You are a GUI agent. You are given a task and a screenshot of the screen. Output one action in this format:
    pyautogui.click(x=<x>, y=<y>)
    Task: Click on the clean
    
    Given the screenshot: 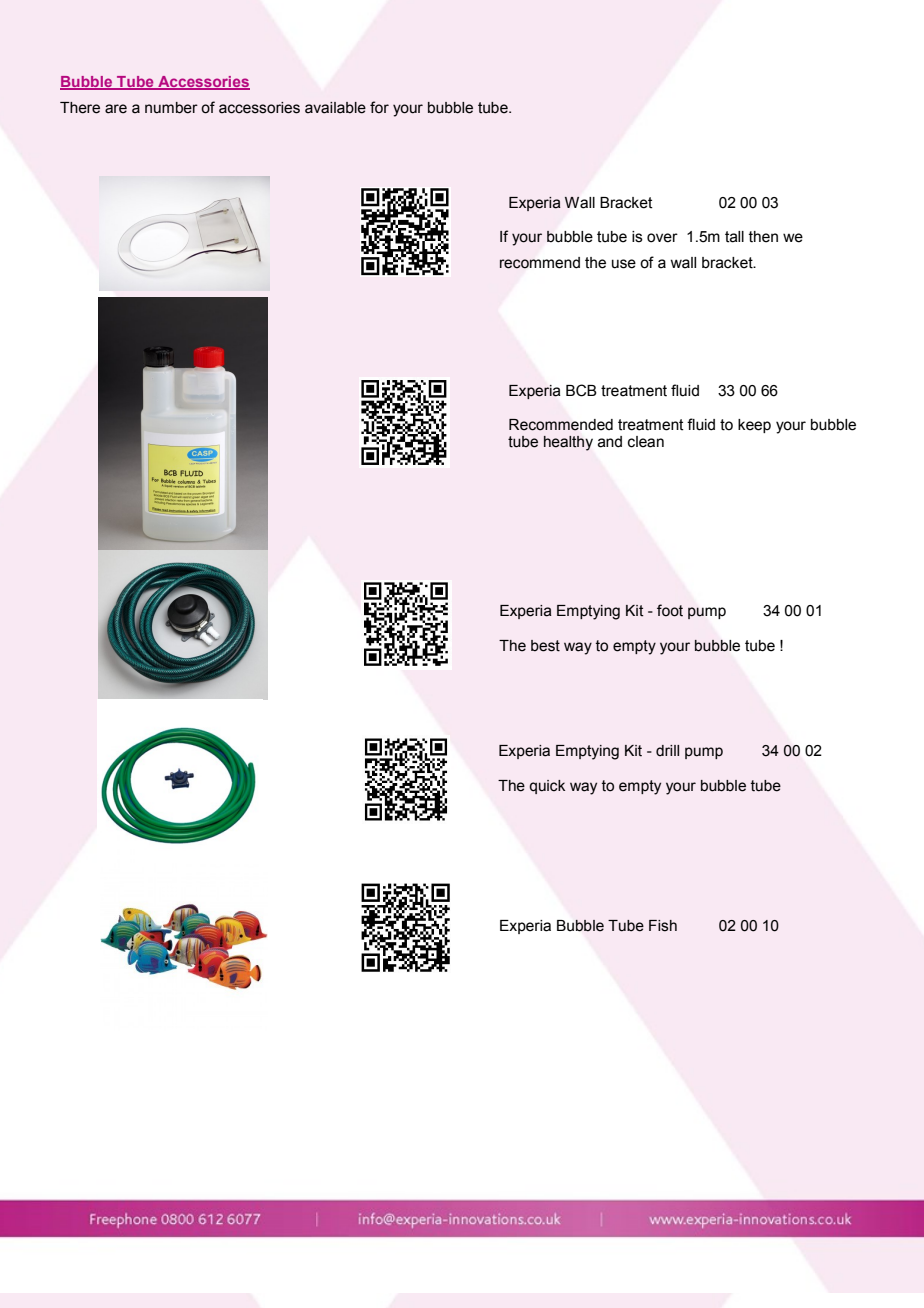 What is the action you would take?
    pyautogui.click(x=646, y=442)
